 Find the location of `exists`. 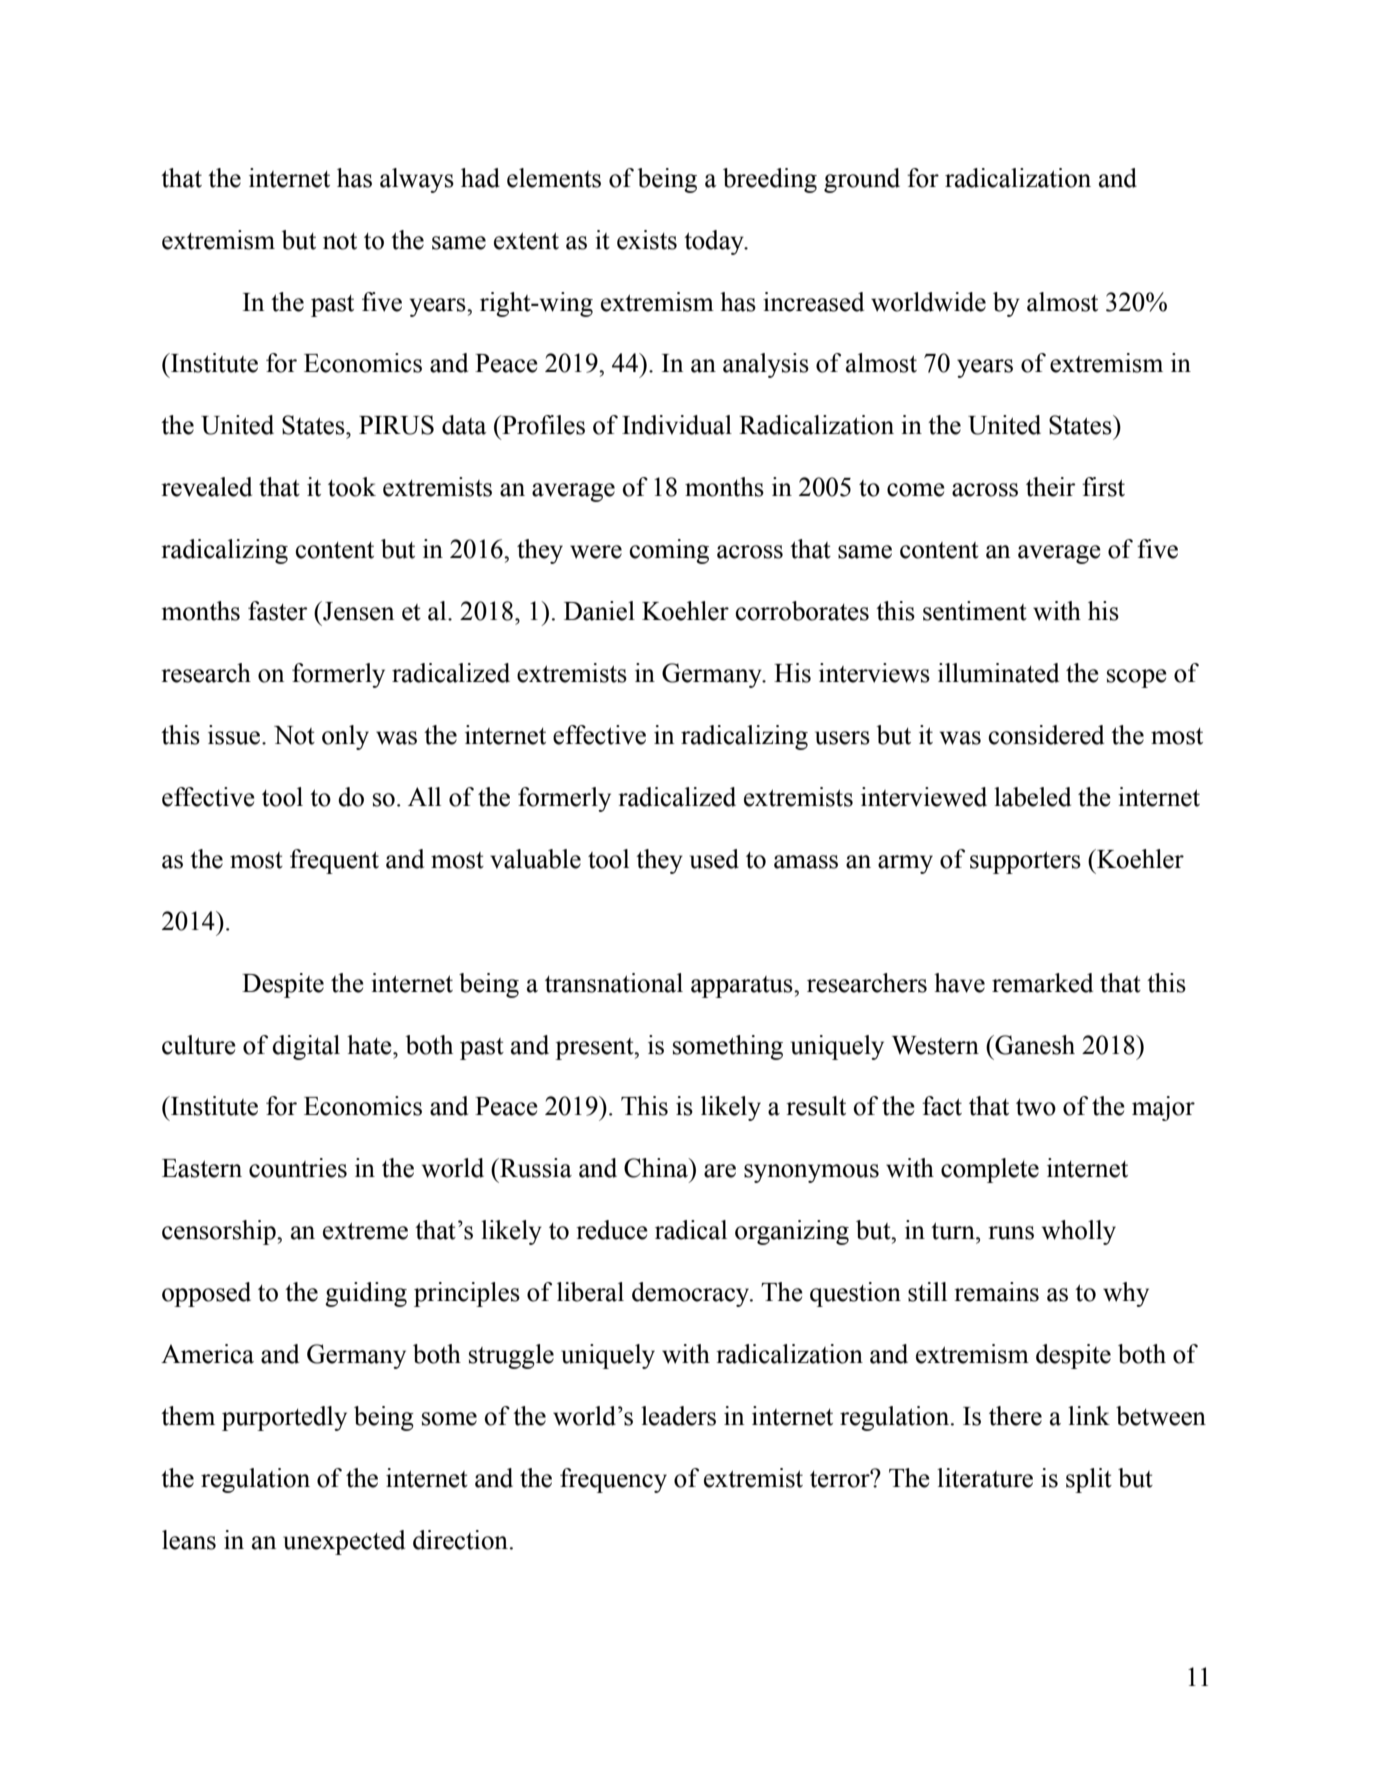

exists is located at coordinates (647, 240).
